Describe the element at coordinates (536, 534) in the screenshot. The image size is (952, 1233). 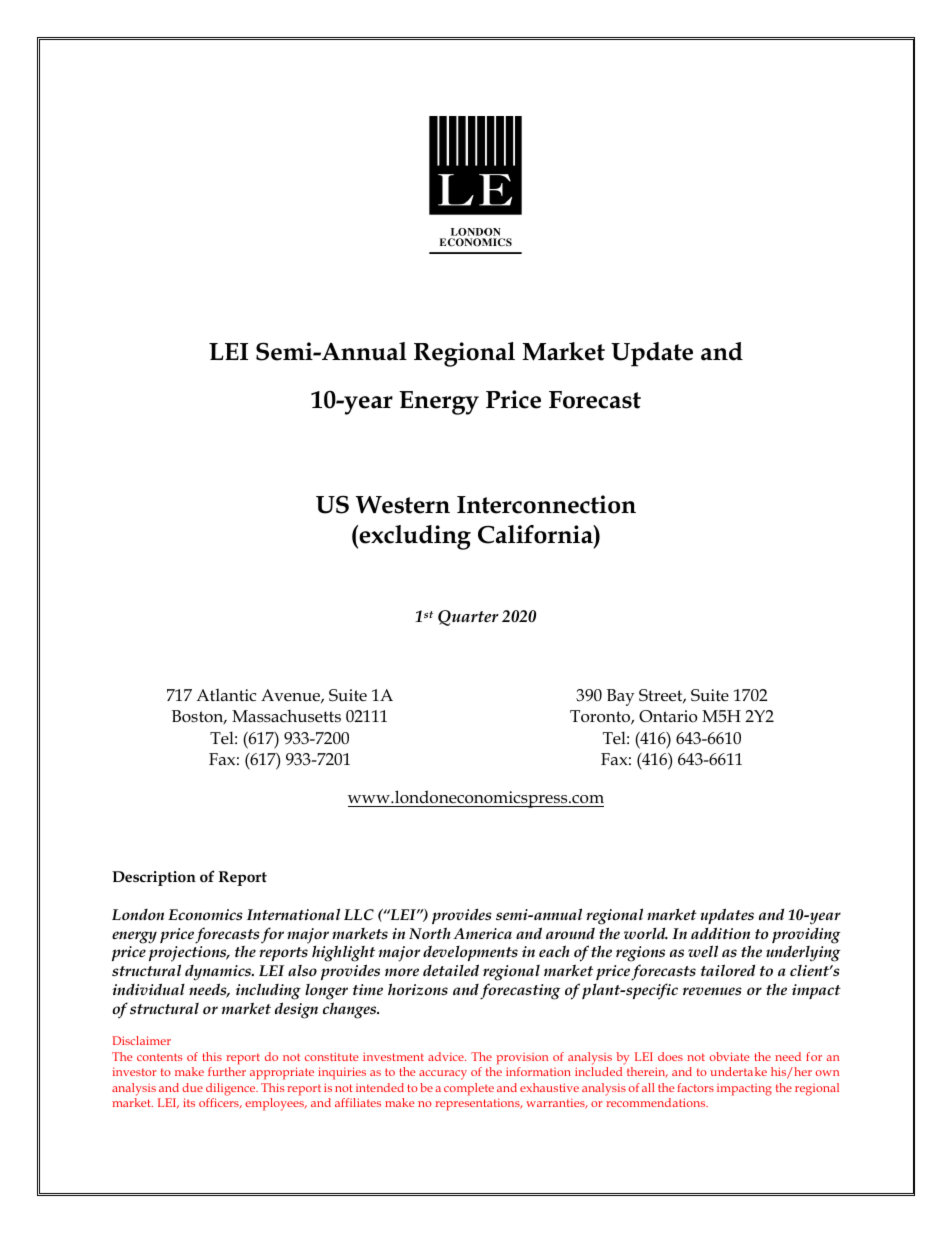
I see `California` at that location.
